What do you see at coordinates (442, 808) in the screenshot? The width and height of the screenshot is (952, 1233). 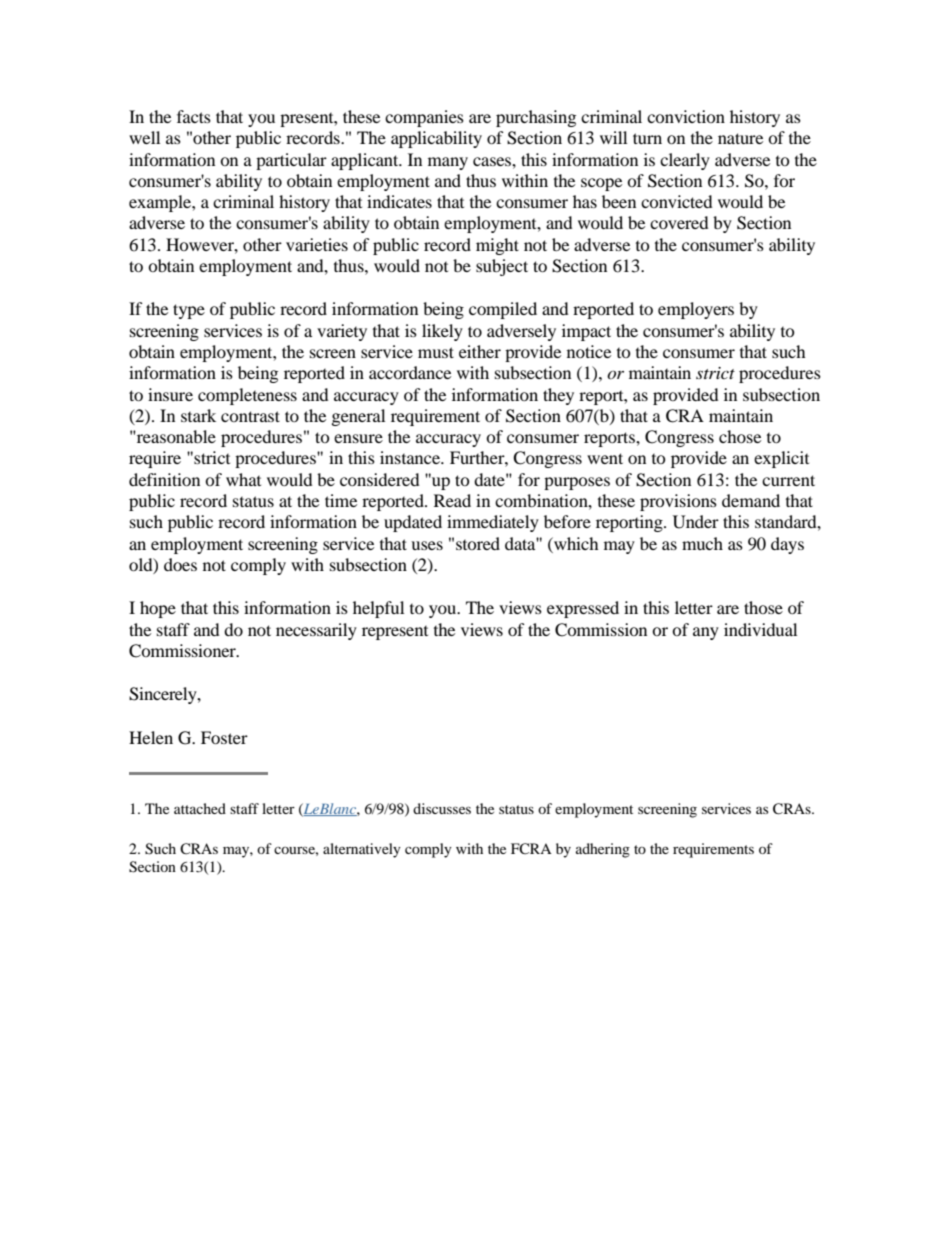 I see `discusses` at bounding box center [442, 808].
